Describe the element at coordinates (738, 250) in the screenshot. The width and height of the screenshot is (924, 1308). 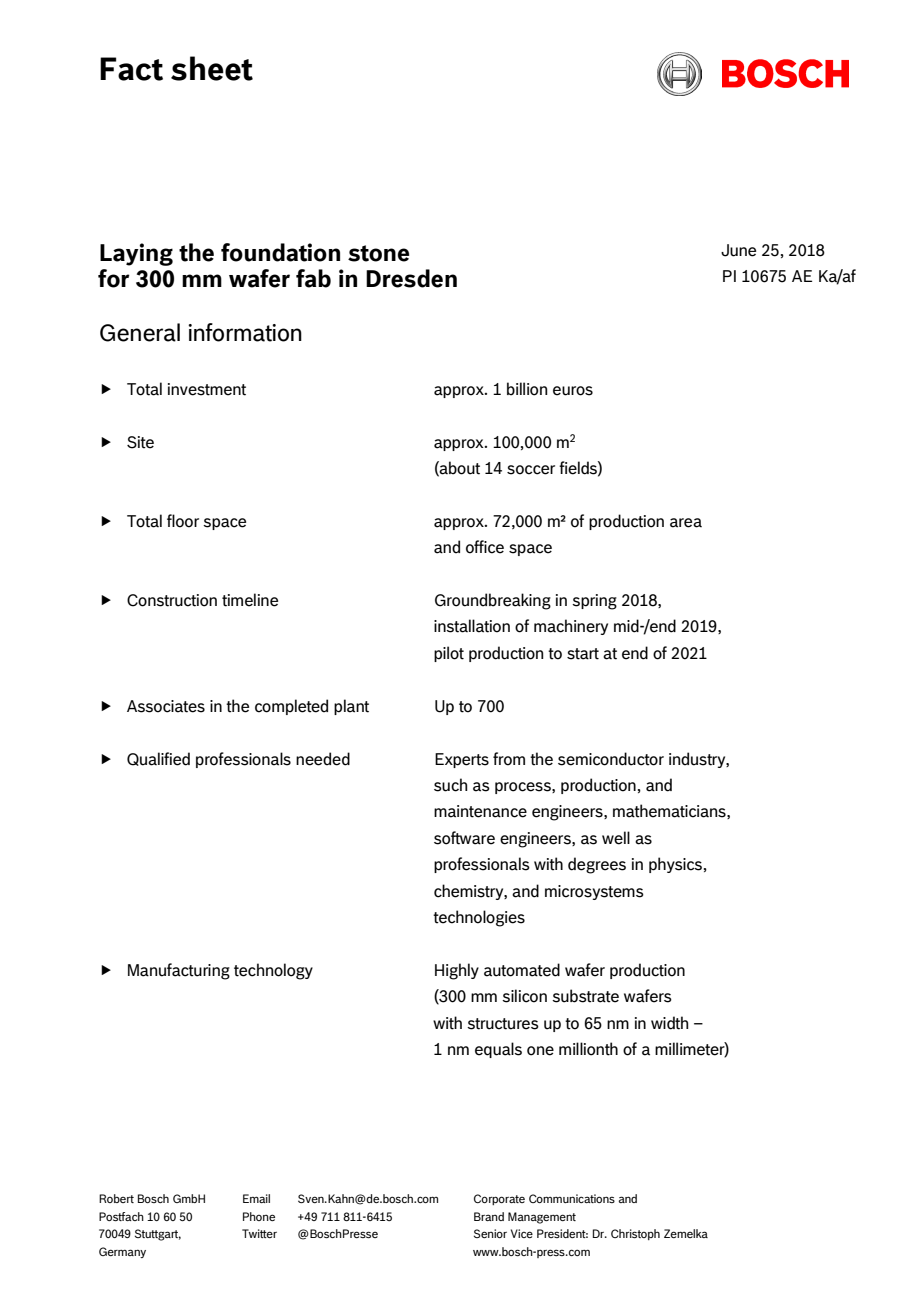
I see `June` at that location.
